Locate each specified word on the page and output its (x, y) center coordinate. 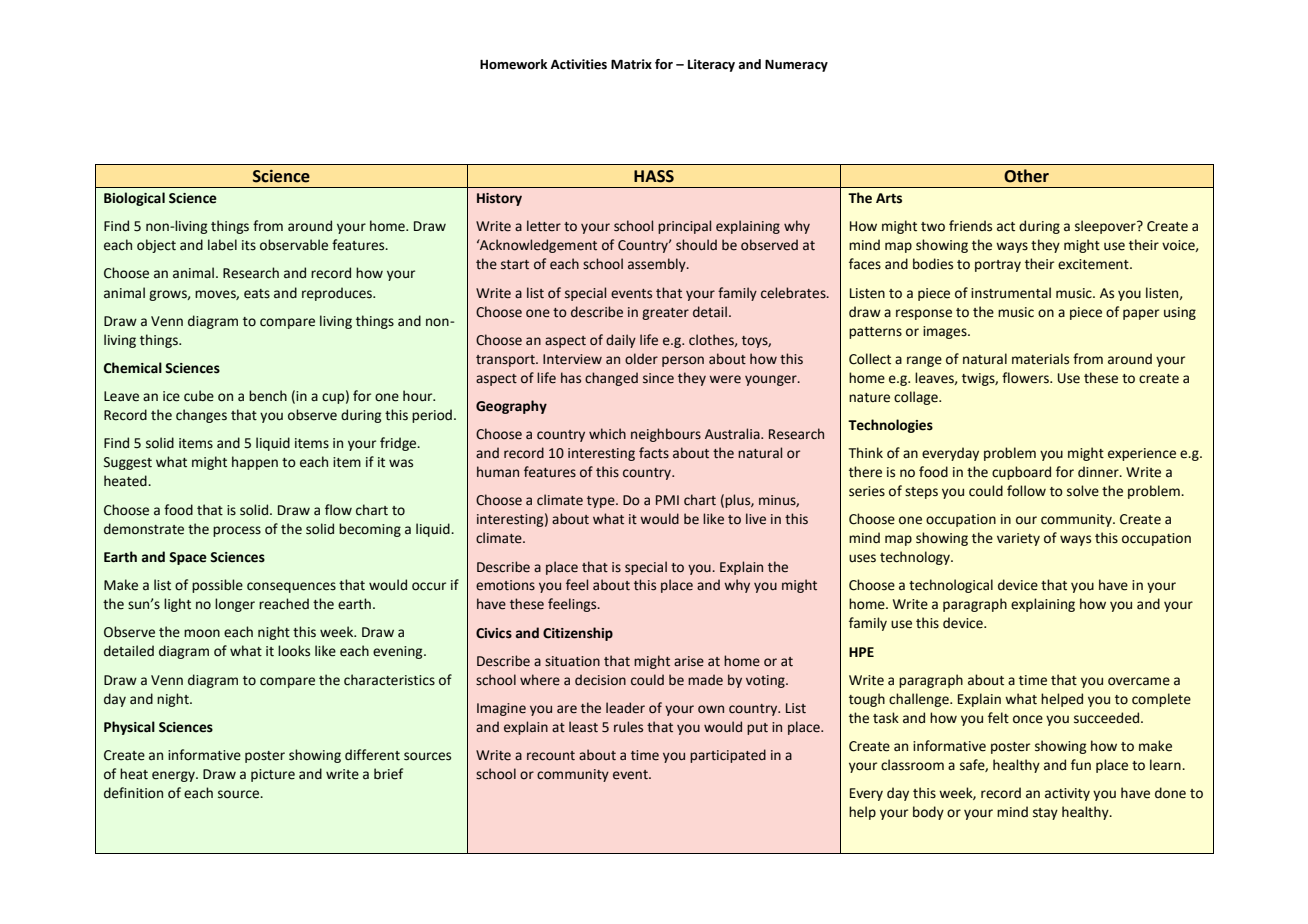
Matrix (631, 64)
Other (1026, 176)
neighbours (666, 435)
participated (728, 756)
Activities (579, 64)
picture (273, 775)
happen (255, 463)
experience (1142, 454)
